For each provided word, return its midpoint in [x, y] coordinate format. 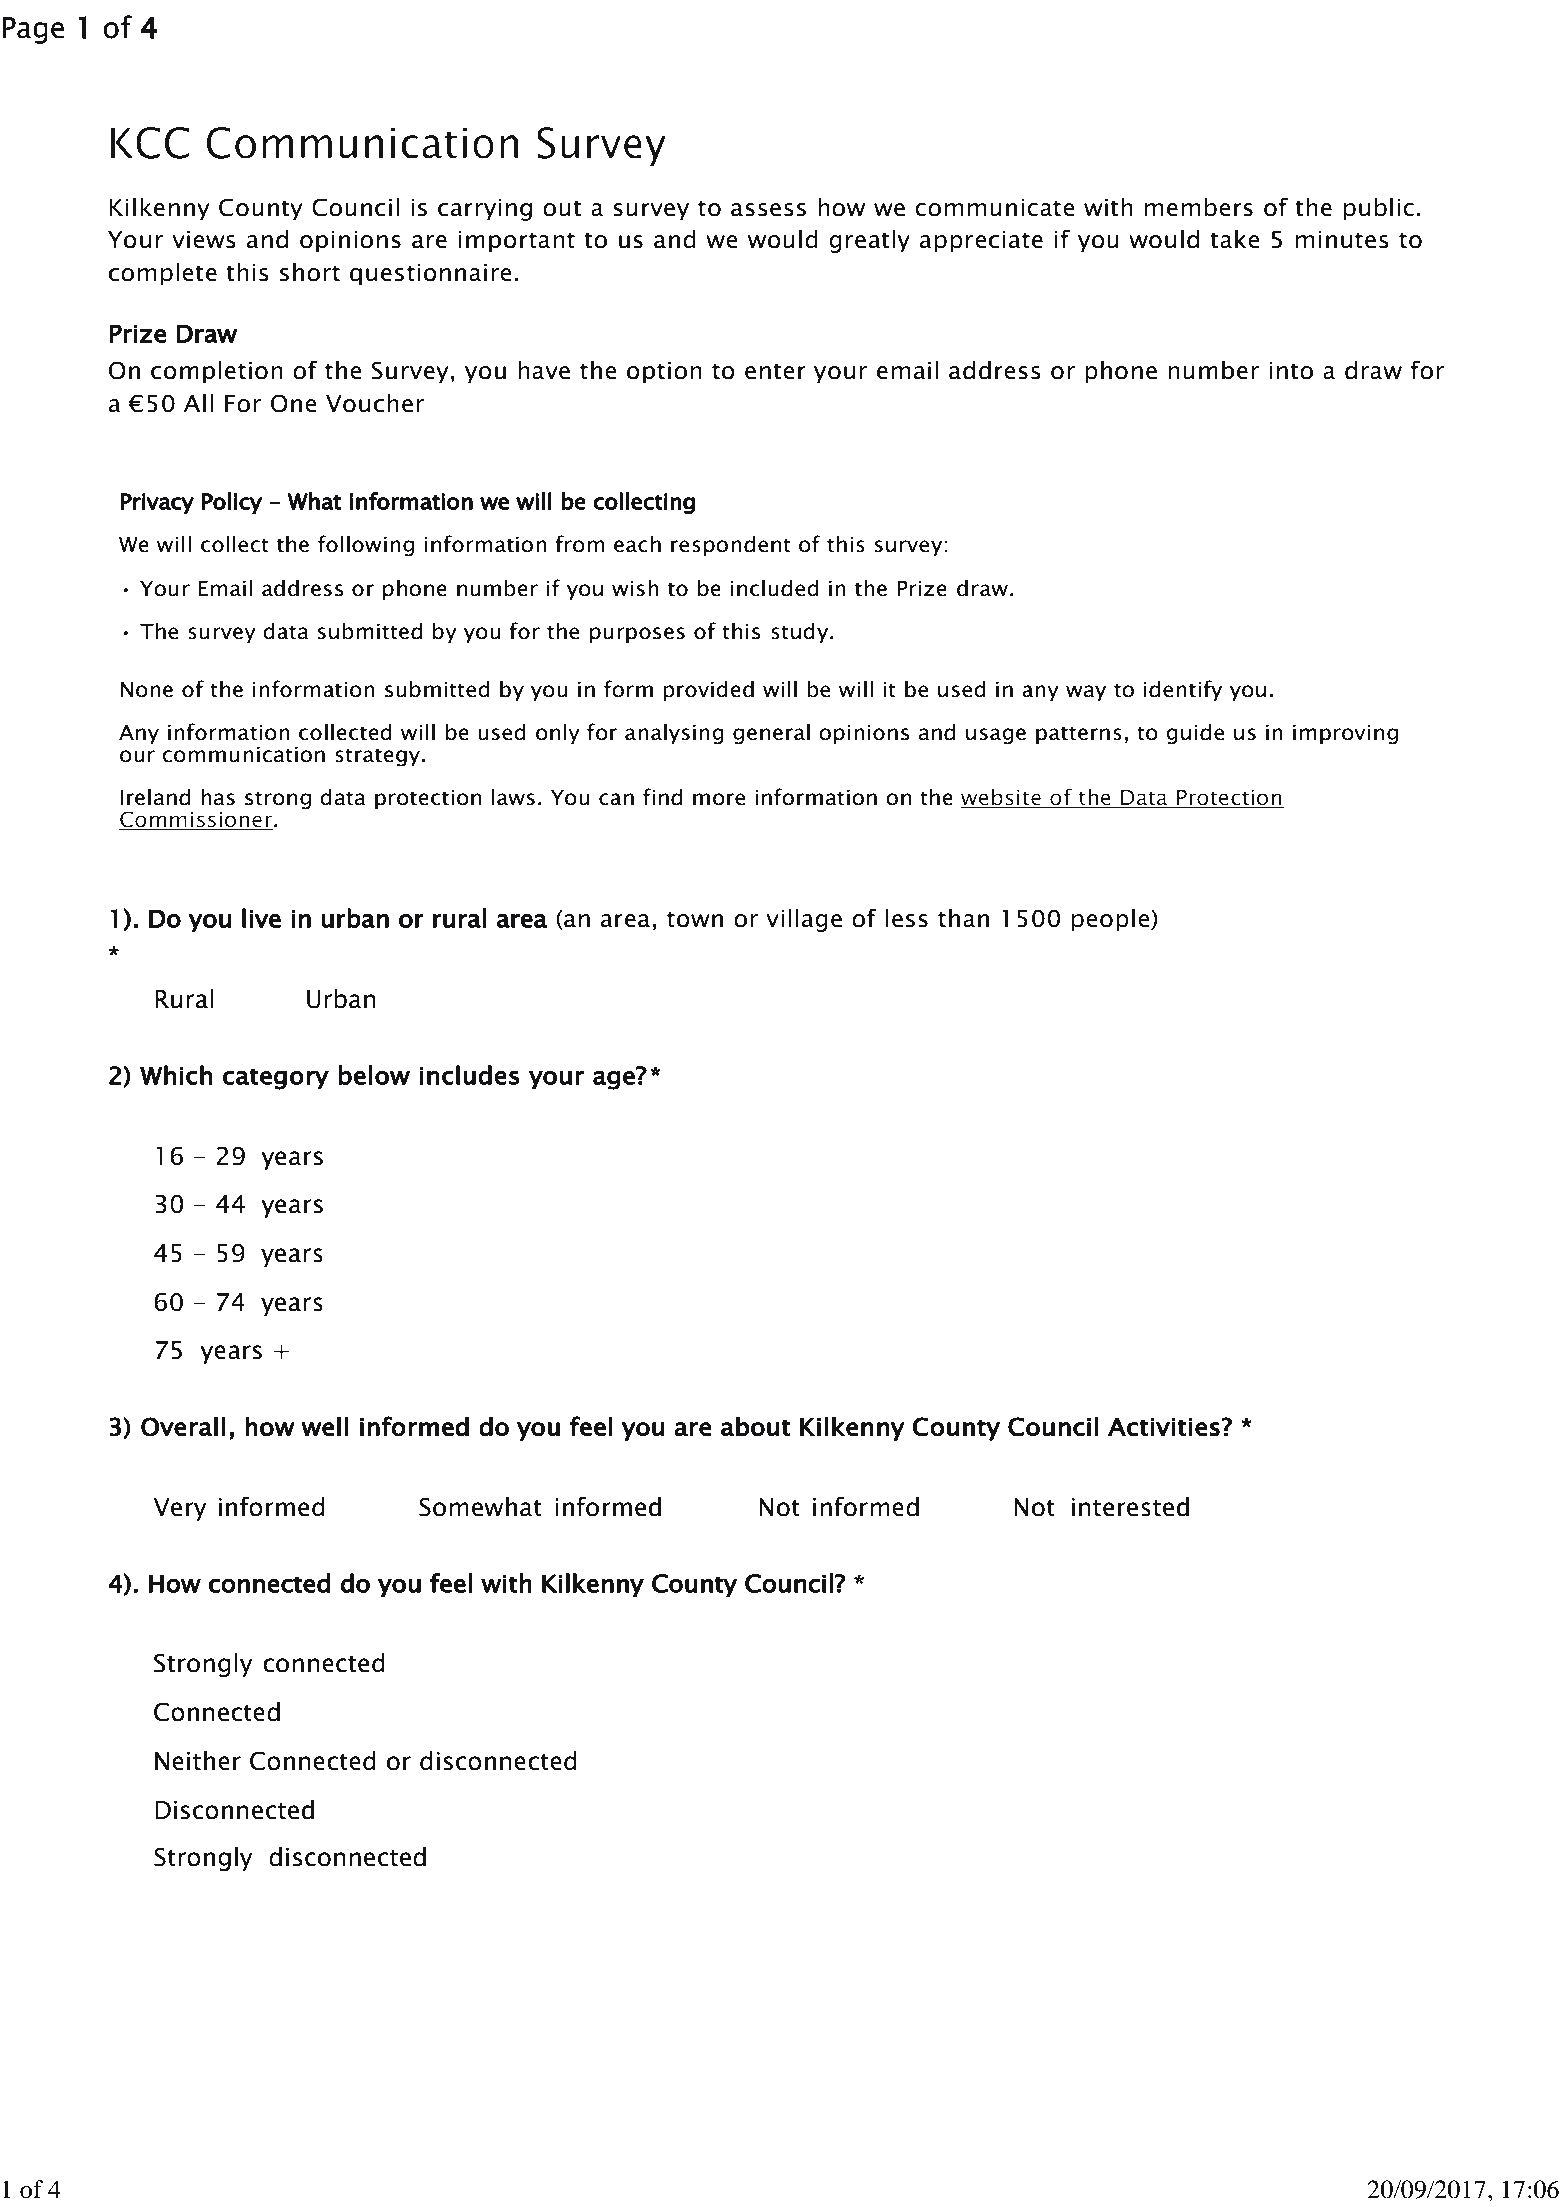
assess [768, 210]
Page [33, 30]
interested [1130, 1507]
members [1199, 207]
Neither [198, 1761]
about [755, 1426]
